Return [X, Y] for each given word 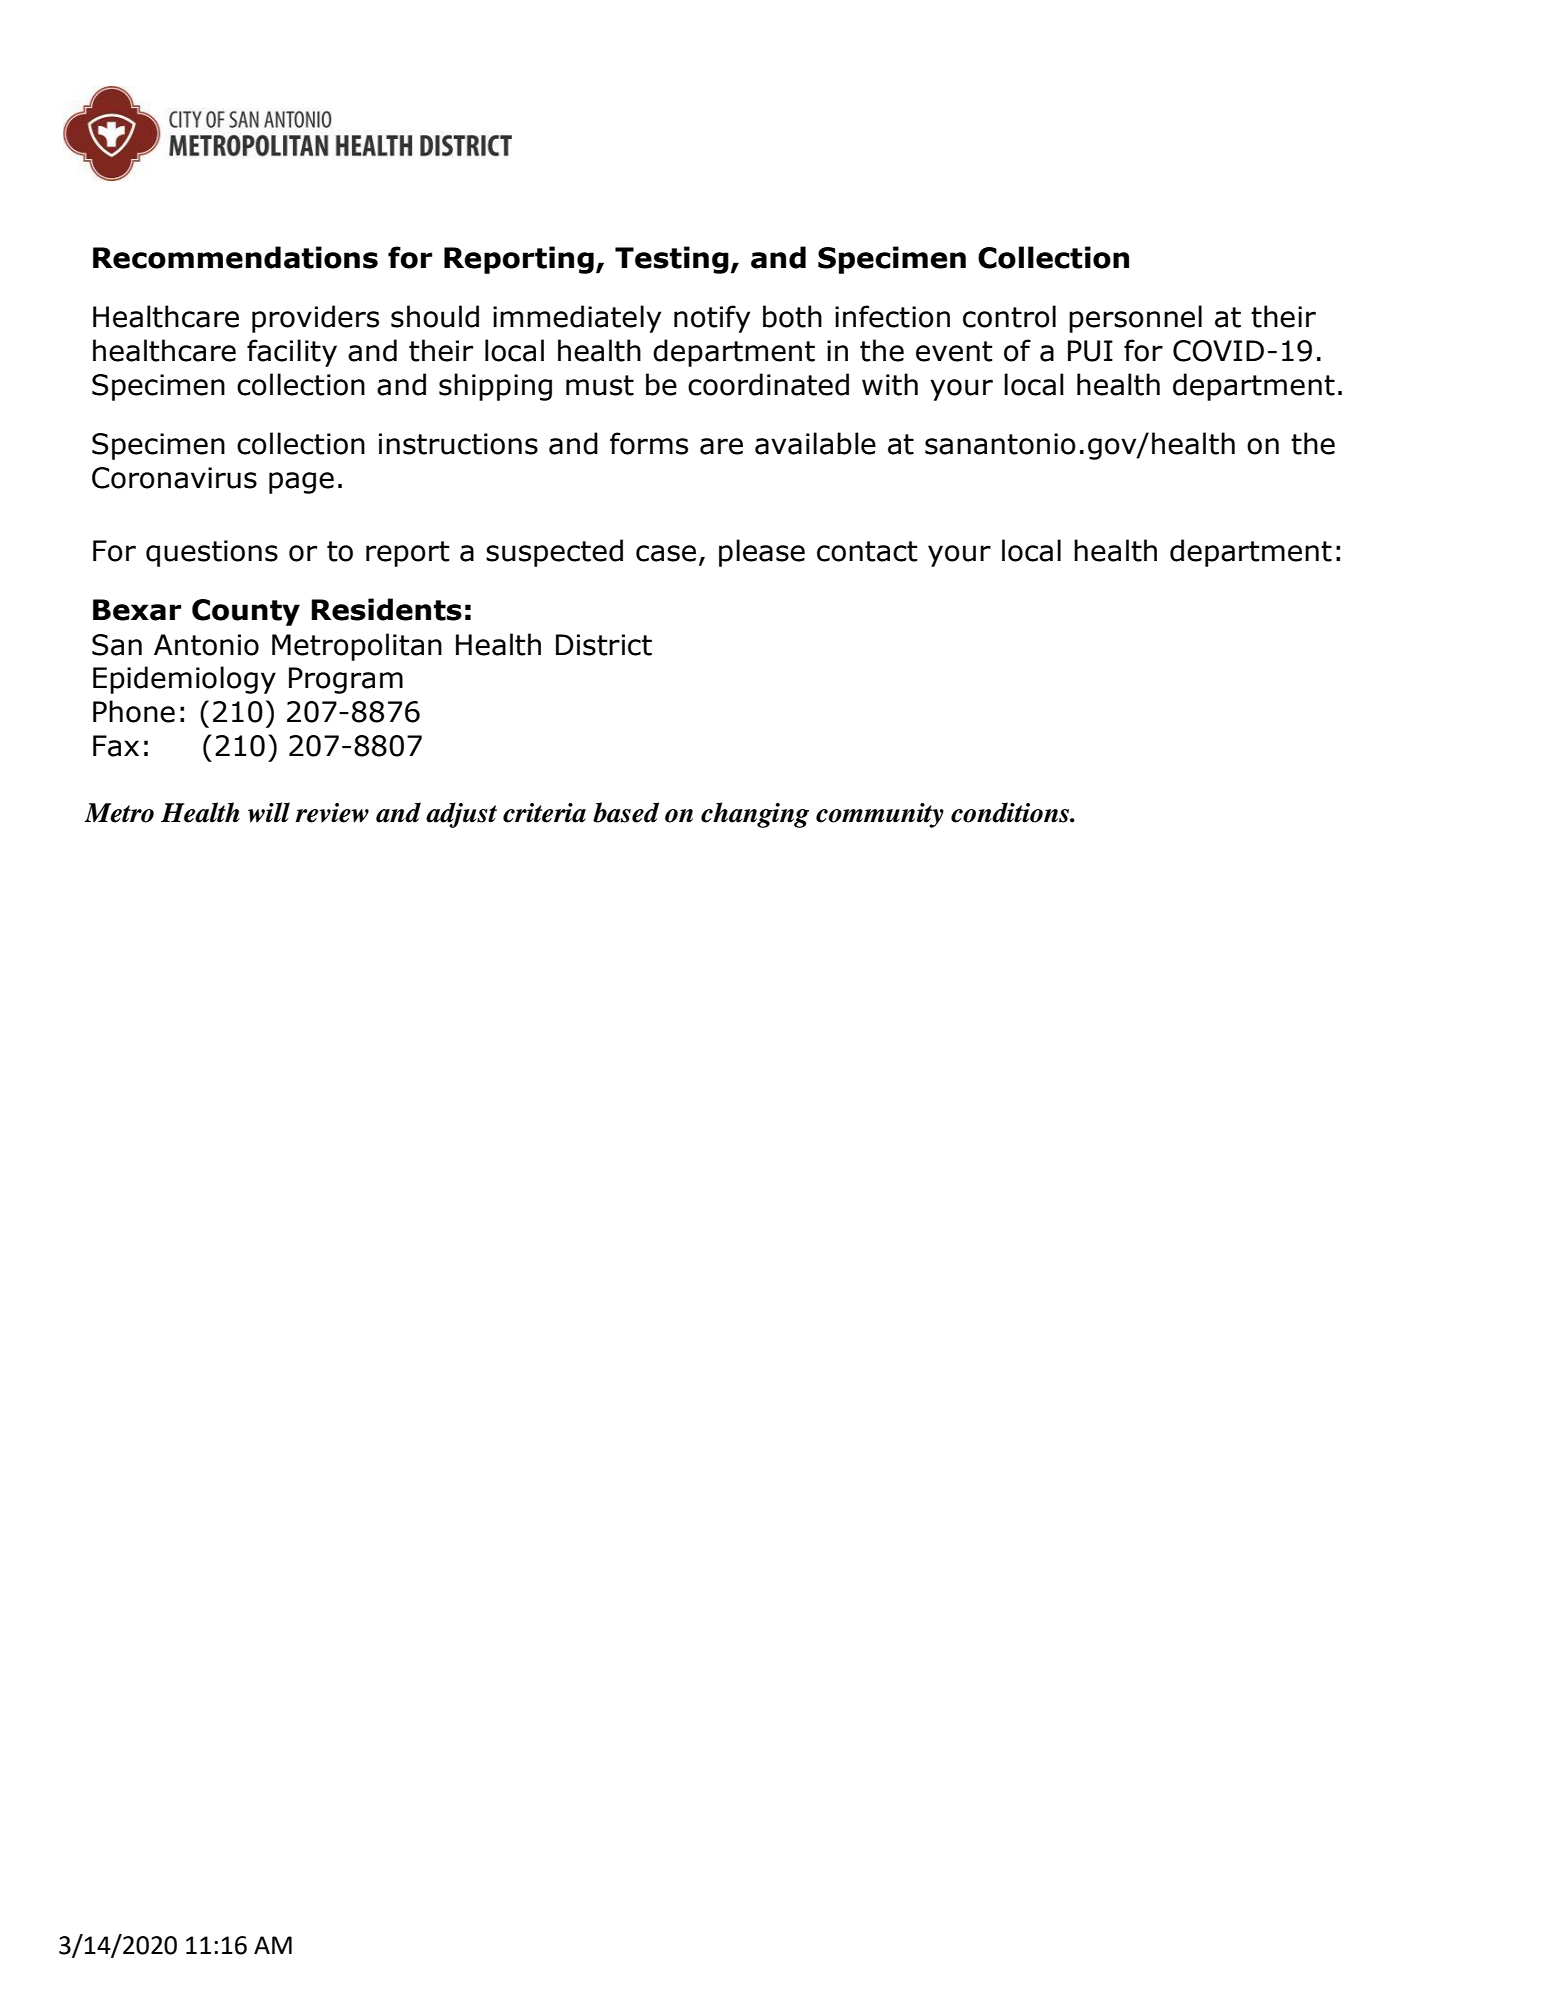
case [666, 553]
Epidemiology [184, 680]
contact [867, 551]
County [246, 612]
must [600, 385]
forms [649, 443]
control [1009, 316]
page [301, 483]
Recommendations [235, 257]
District [604, 645]
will [269, 812]
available [815, 443]
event [954, 351]
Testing [672, 260]
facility [292, 353]
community [880, 815]
